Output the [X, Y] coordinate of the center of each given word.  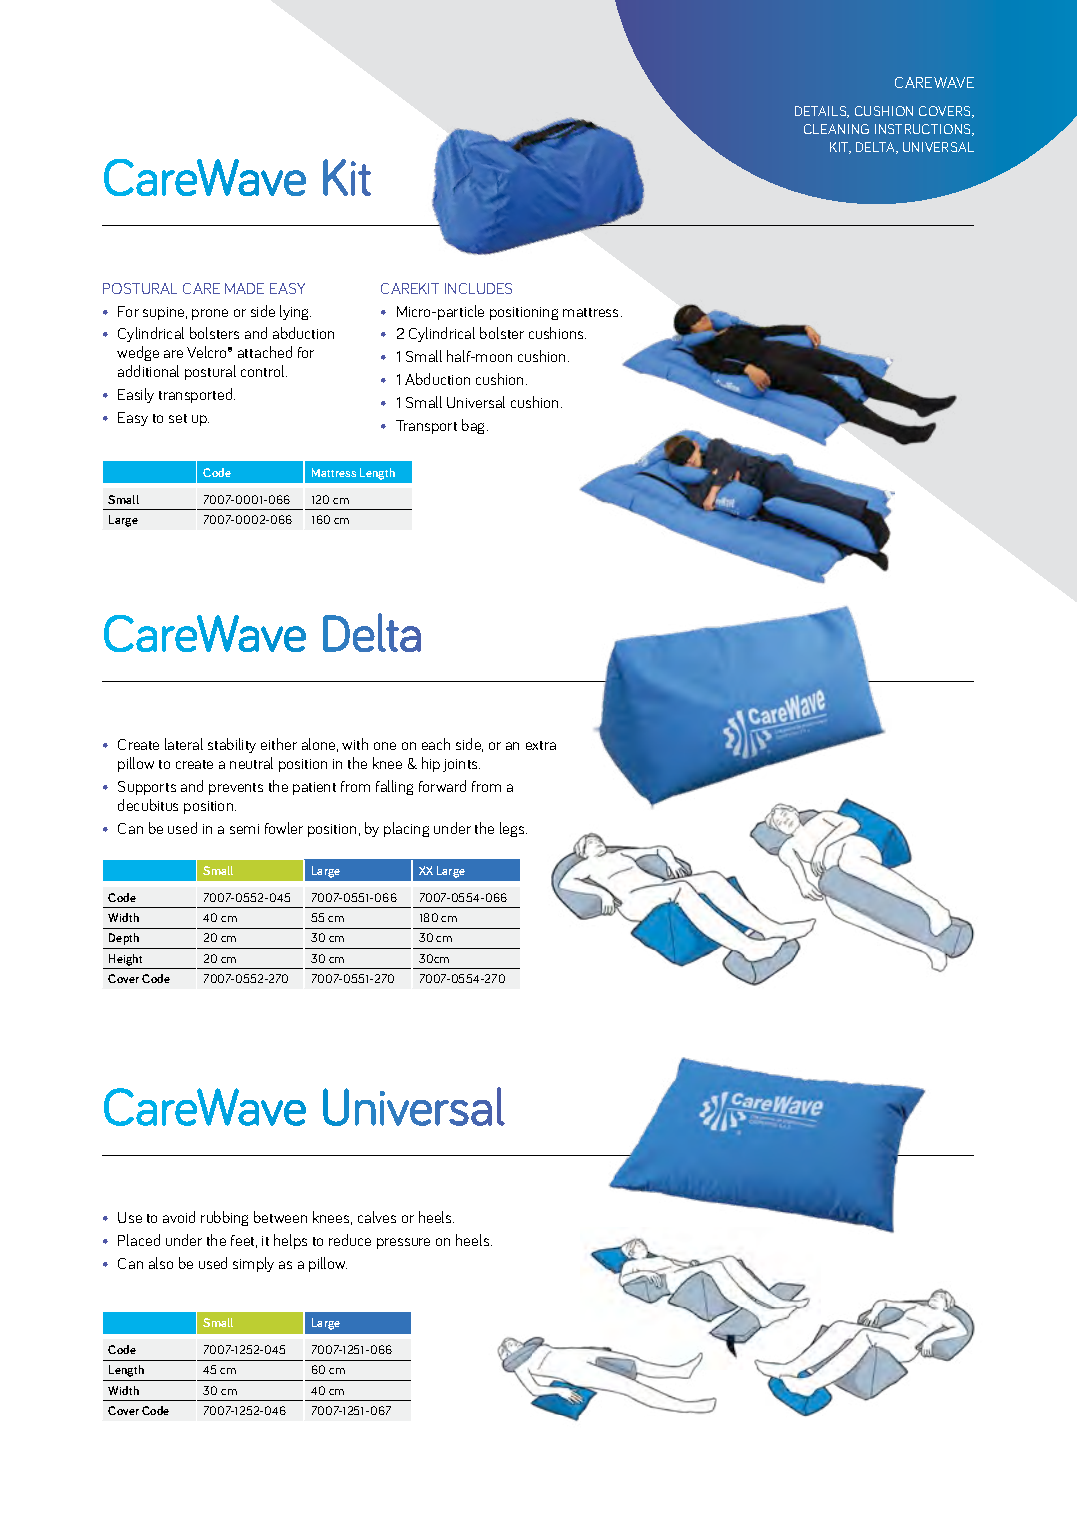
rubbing [224, 1218]
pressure [403, 1243]
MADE [244, 288]
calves [377, 1217]
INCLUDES [478, 288]
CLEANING [836, 129]
